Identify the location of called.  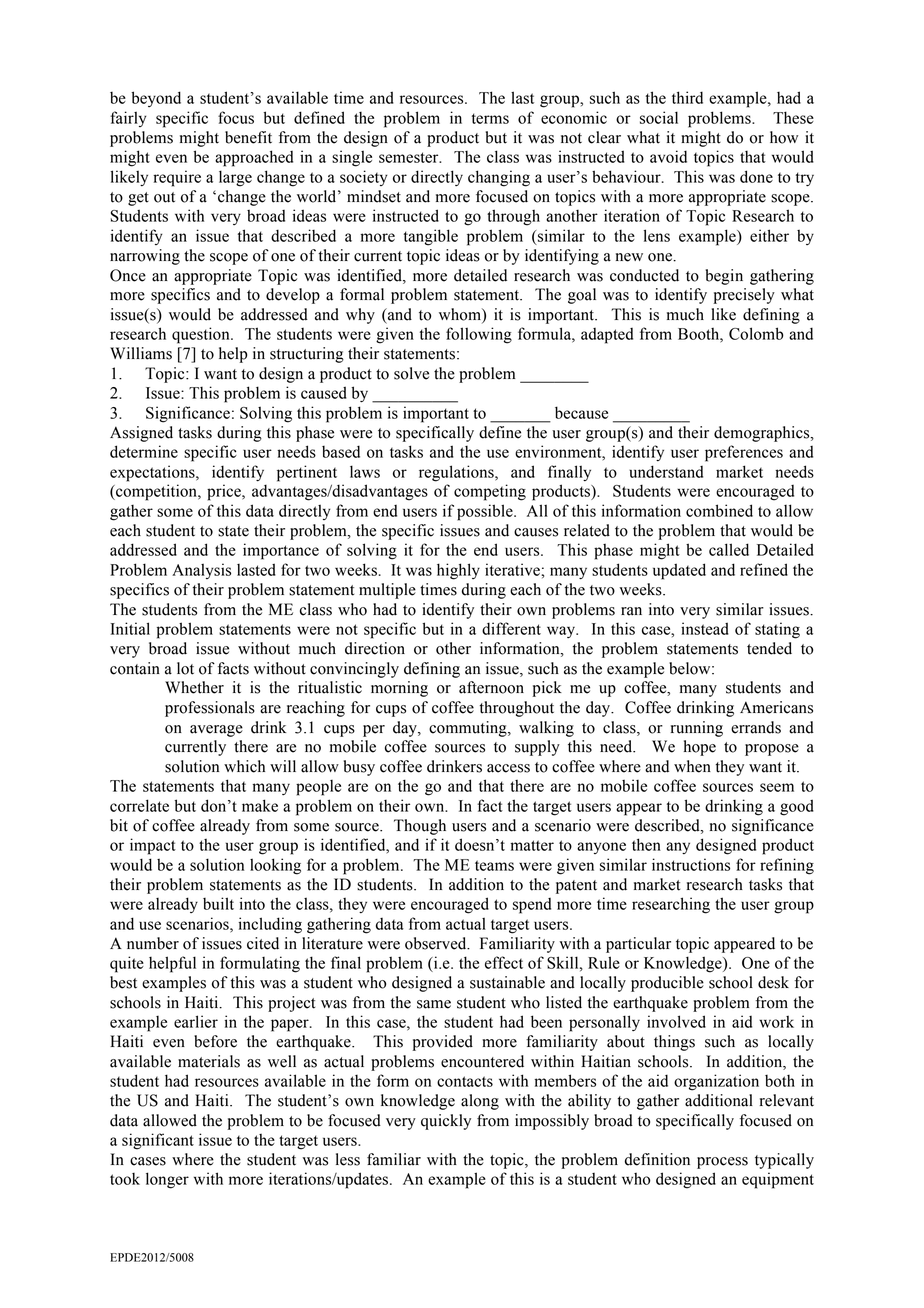
(729, 549).
